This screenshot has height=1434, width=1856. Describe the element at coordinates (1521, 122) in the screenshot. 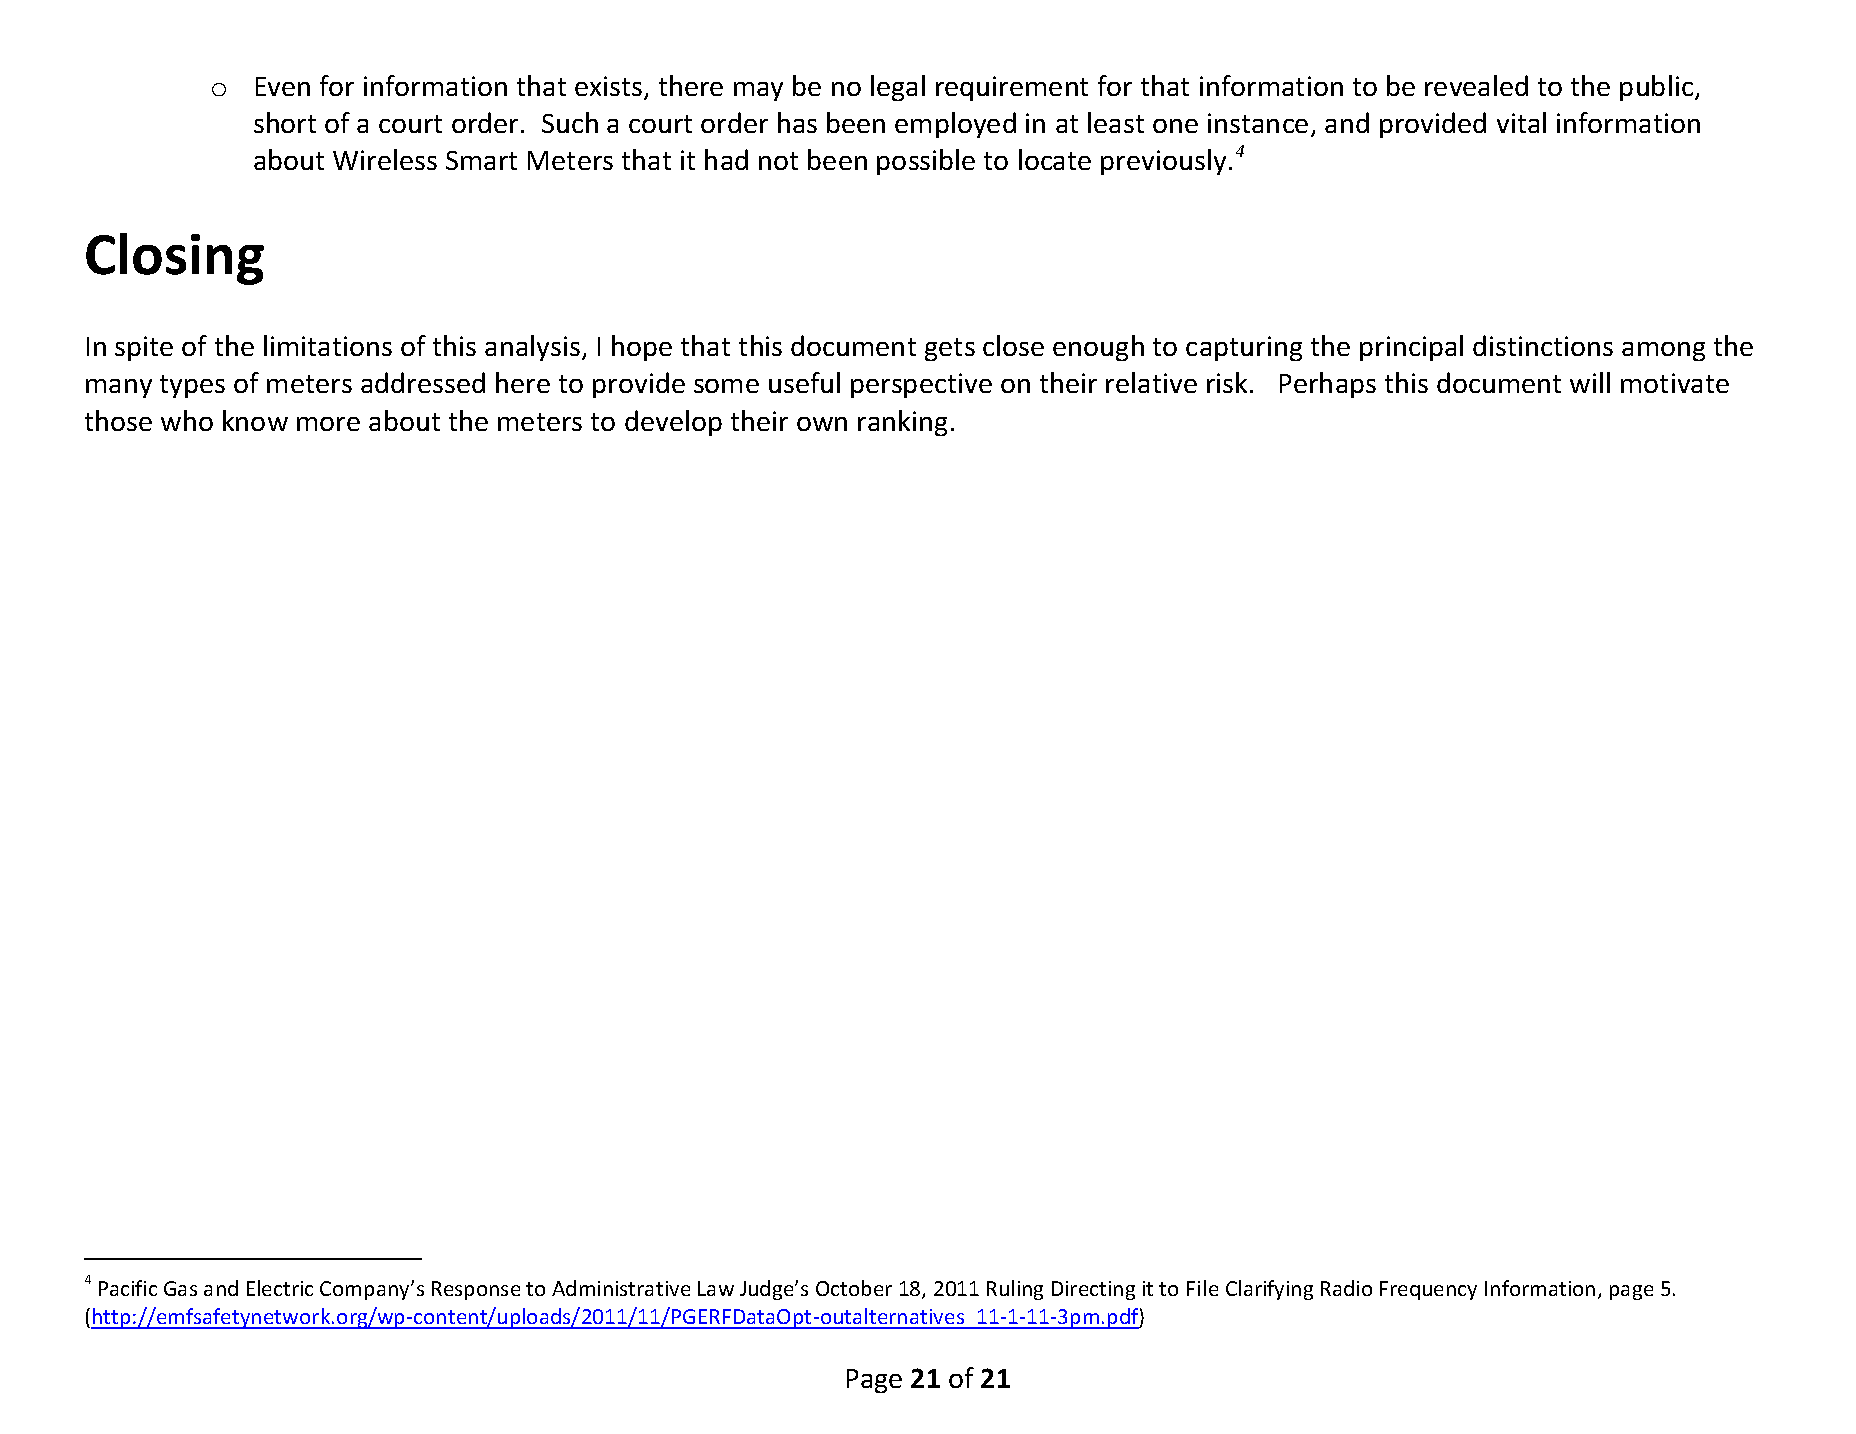

I see `vital` at that location.
